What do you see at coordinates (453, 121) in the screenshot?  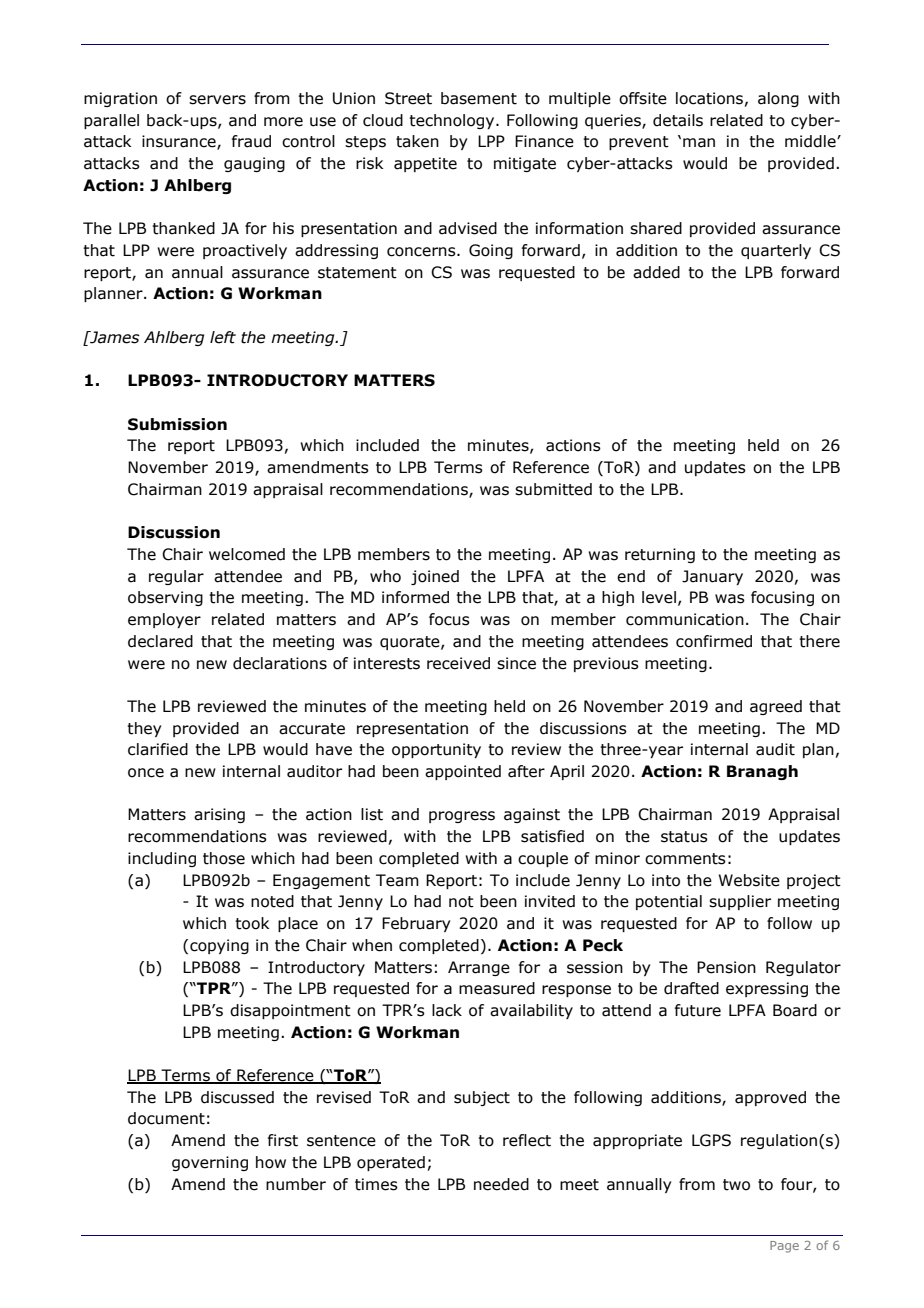 I see `technology` at bounding box center [453, 121].
